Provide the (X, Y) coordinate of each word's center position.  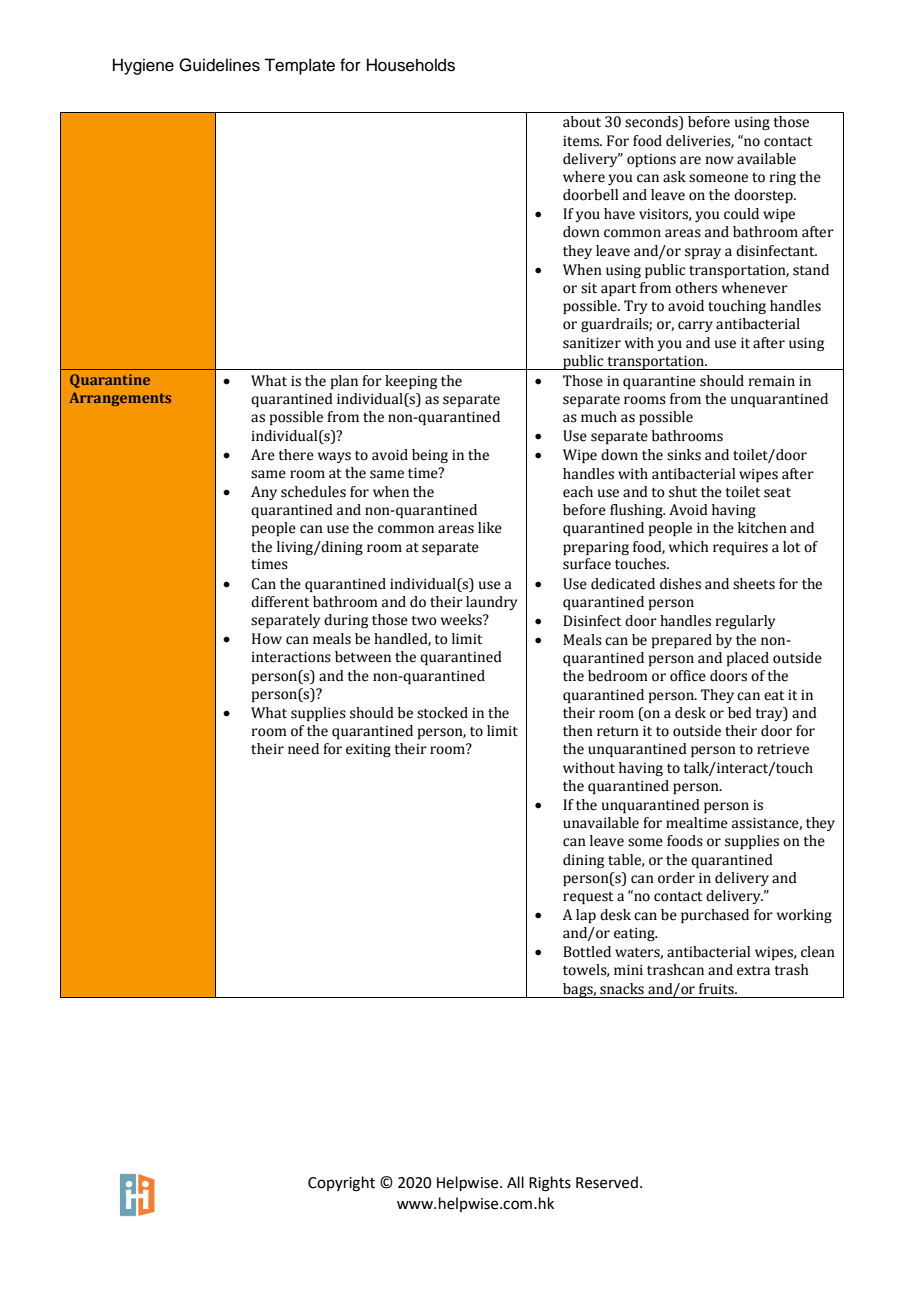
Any (264, 493)
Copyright (341, 1184)
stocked (442, 713)
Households (411, 65)
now (720, 160)
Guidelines (219, 65)
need (303, 749)
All (515, 1182)
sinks (684, 455)
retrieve (783, 749)
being (430, 456)
